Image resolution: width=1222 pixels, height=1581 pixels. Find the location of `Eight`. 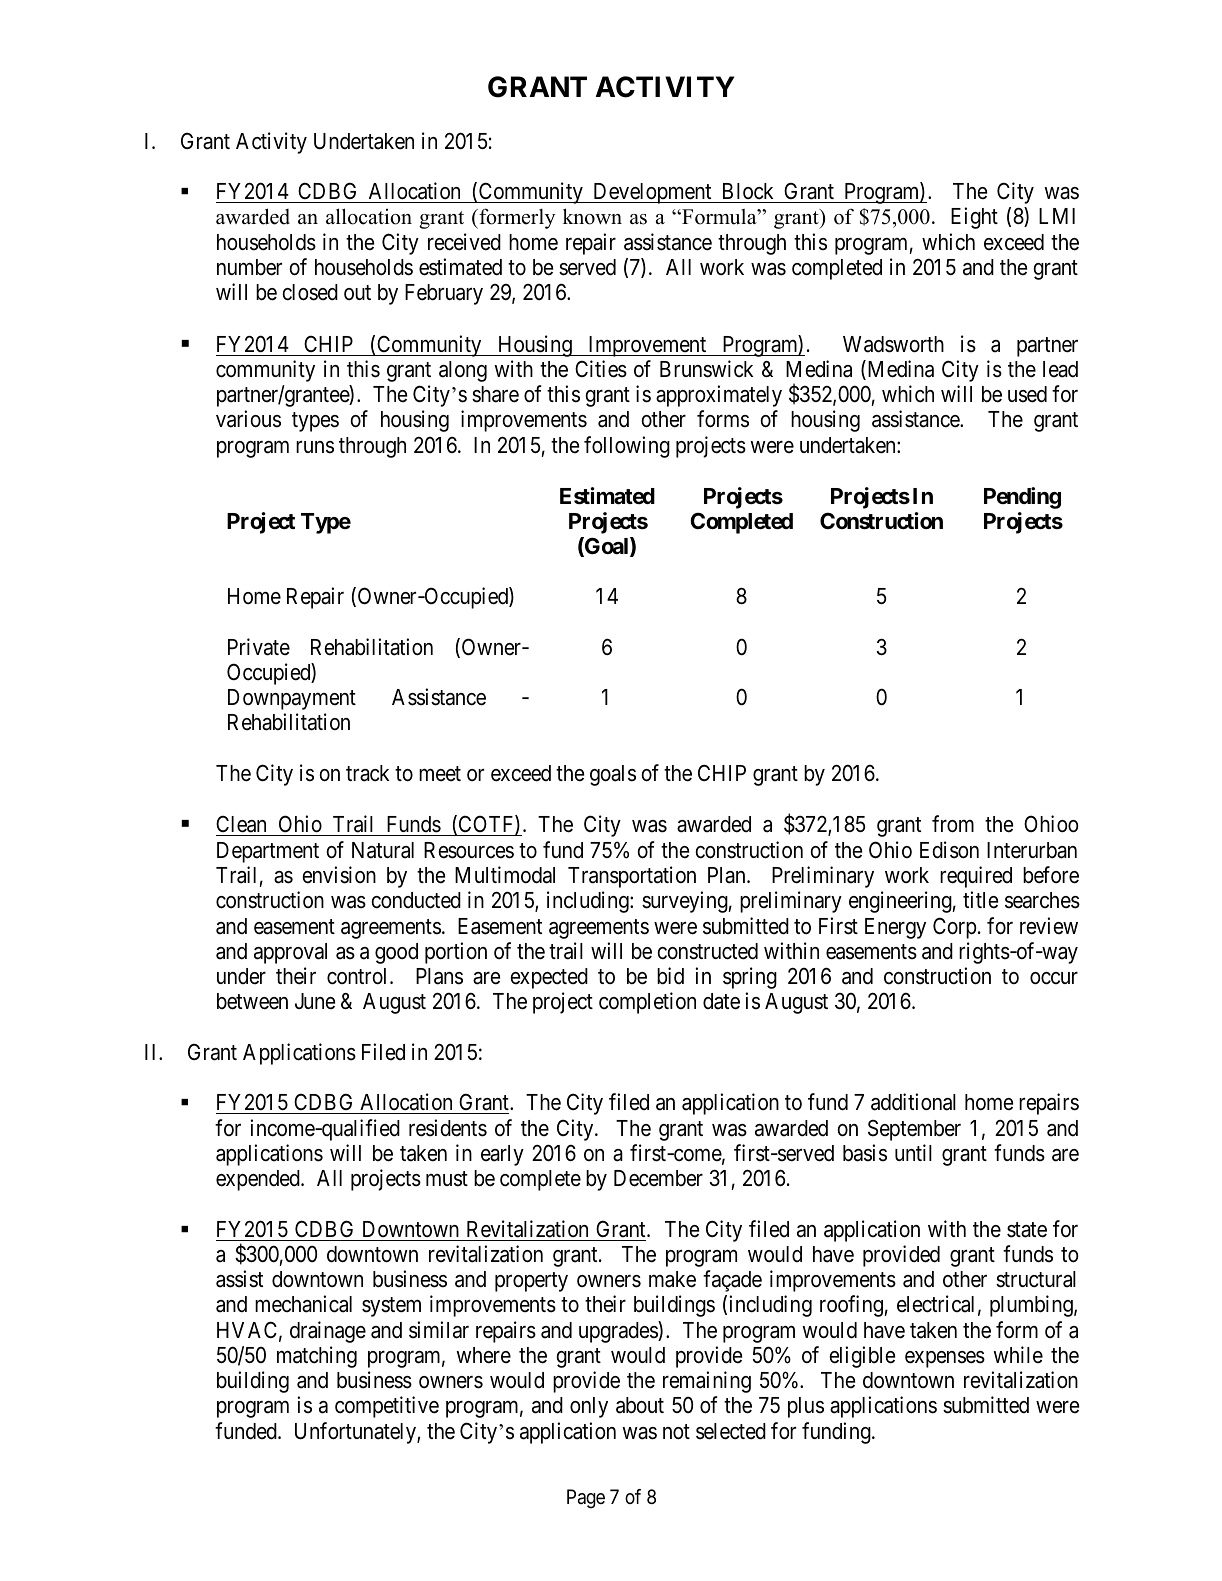

Eight is located at coordinates (974, 218).
